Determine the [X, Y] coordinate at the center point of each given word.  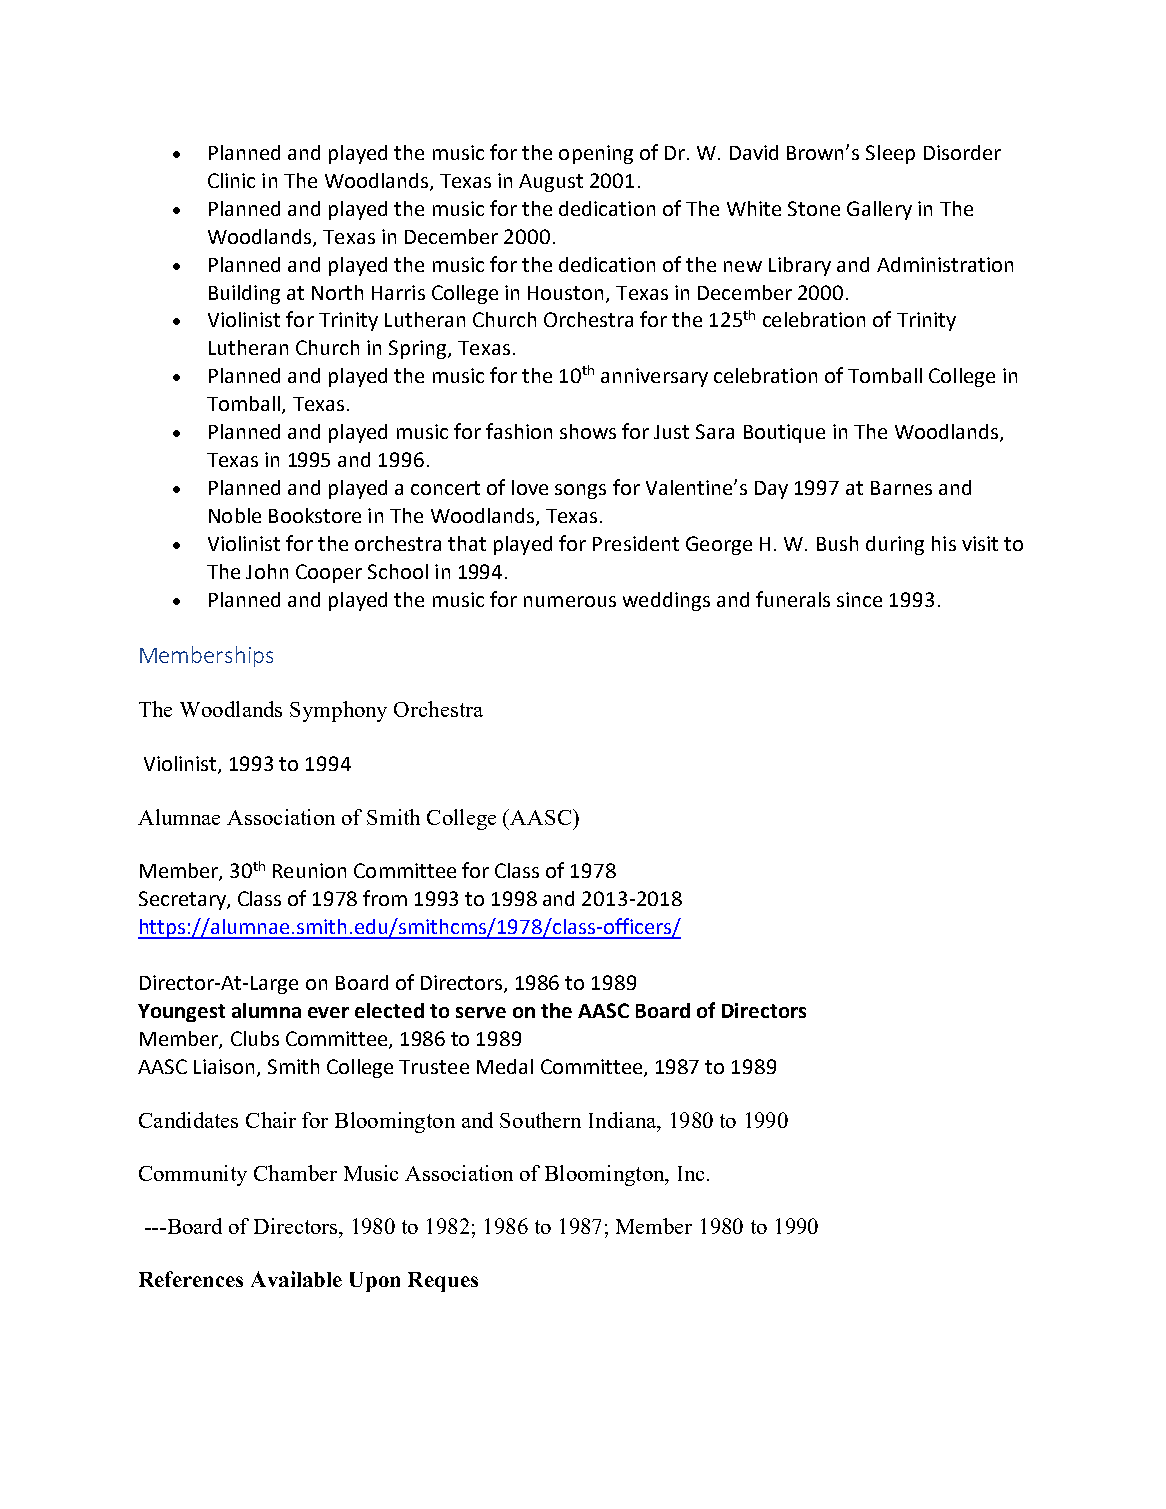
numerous [570, 601]
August [551, 183]
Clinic [231, 180]
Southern [540, 1120]
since [859, 599]
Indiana [624, 1121]
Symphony [338, 711]
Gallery [879, 210]
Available [296, 1279]
